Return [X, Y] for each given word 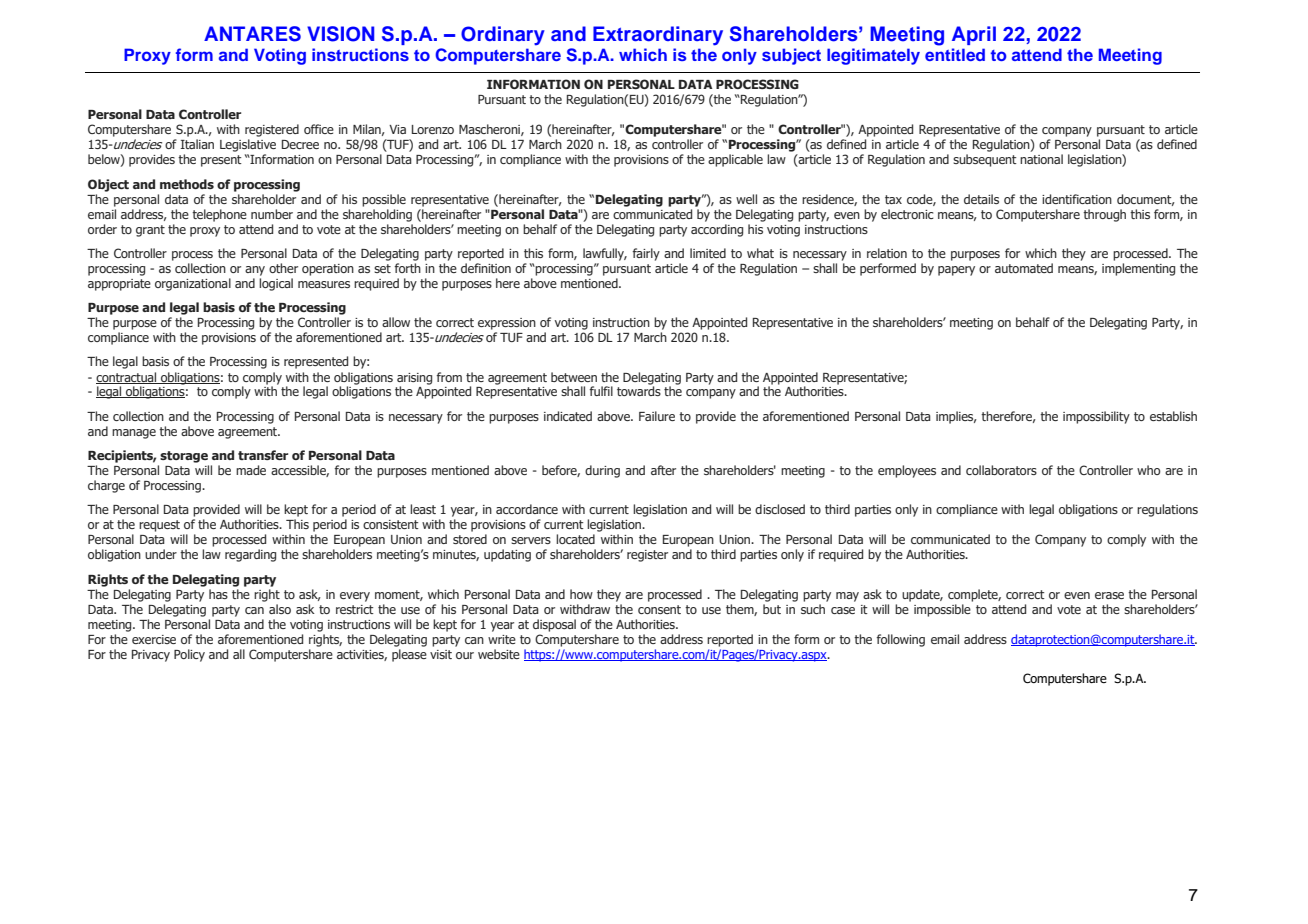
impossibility [1096, 417]
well [746, 199]
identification [1077, 199]
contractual [127, 378]
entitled [955, 54]
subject [791, 56]
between [574, 377]
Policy [189, 655]
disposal [554, 625]
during [602, 471]
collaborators [1001, 470]
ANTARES [252, 34]
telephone [219, 215]
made [251, 470]
